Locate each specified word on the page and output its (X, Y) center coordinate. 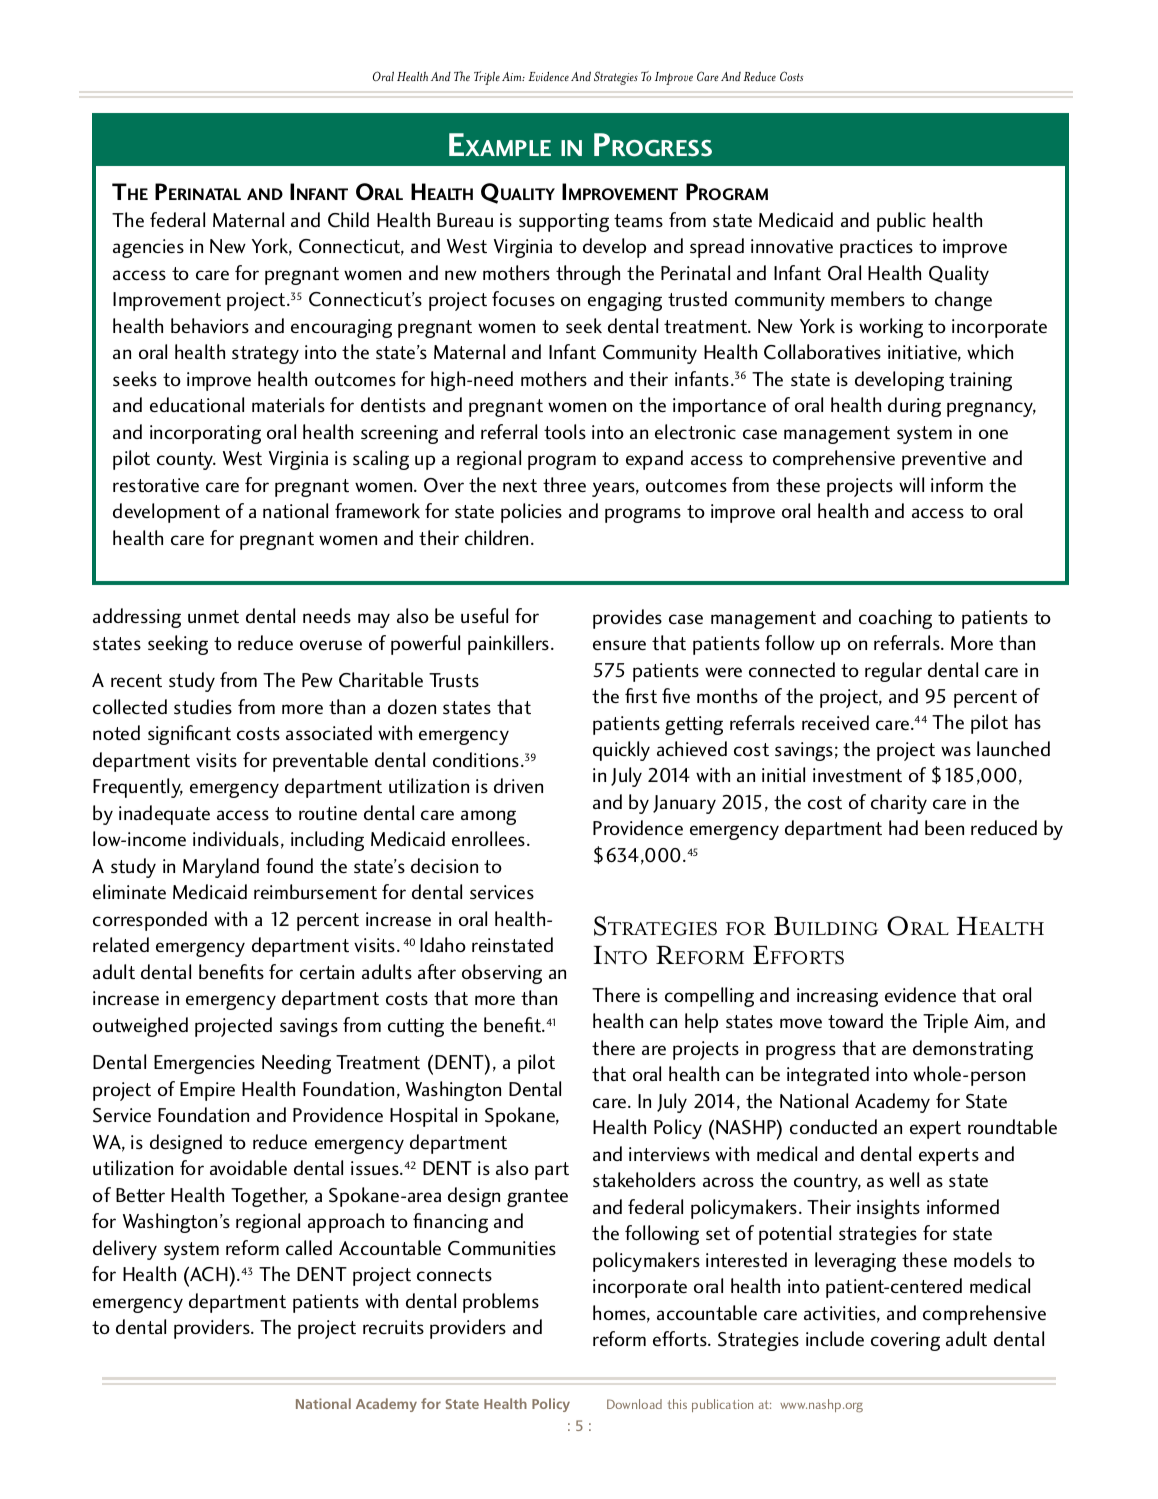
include (835, 1338)
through (588, 275)
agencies (148, 248)
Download (634, 1404)
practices (876, 248)
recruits (393, 1327)
